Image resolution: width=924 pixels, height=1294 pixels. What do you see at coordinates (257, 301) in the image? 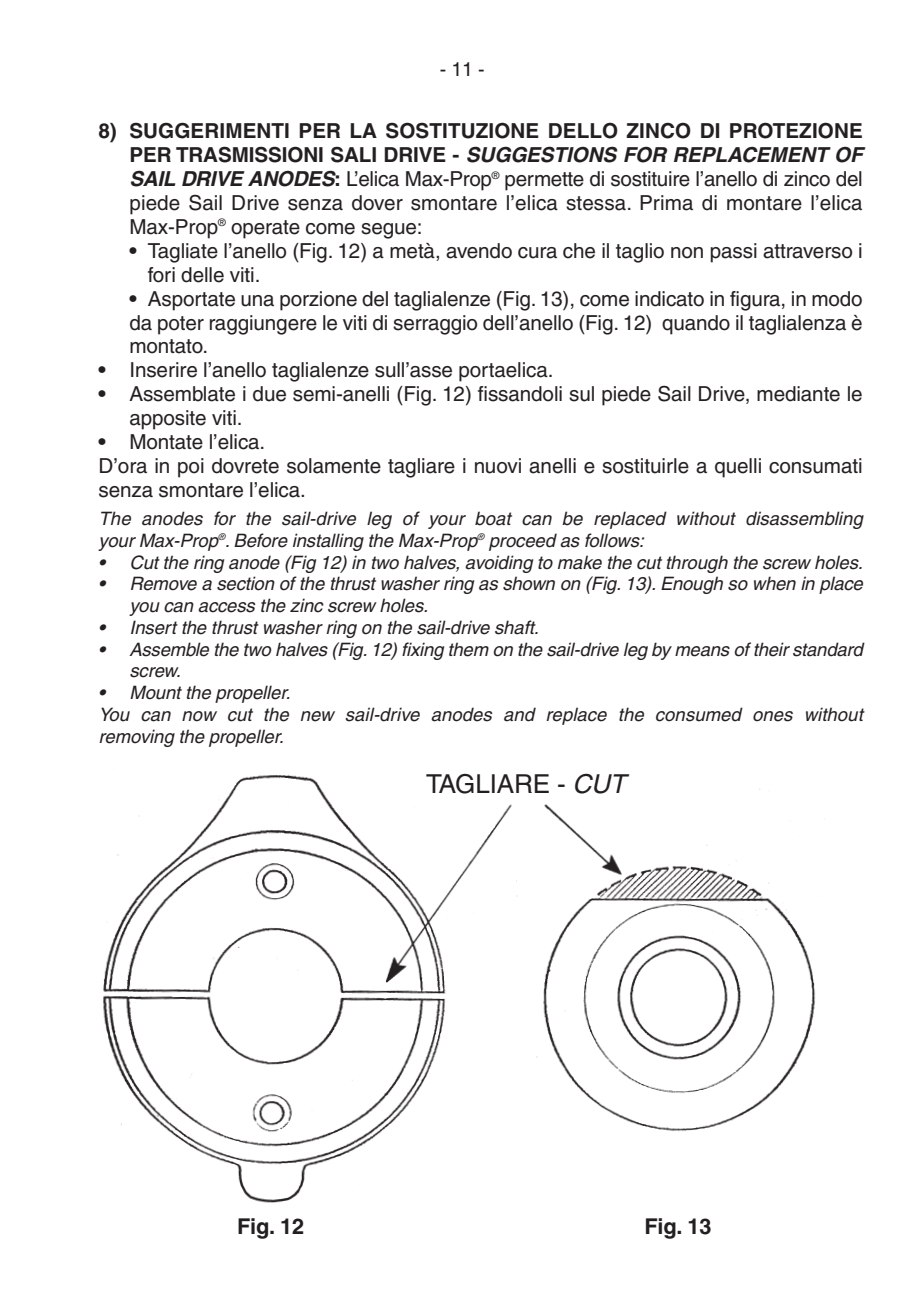
I see `una` at bounding box center [257, 301].
